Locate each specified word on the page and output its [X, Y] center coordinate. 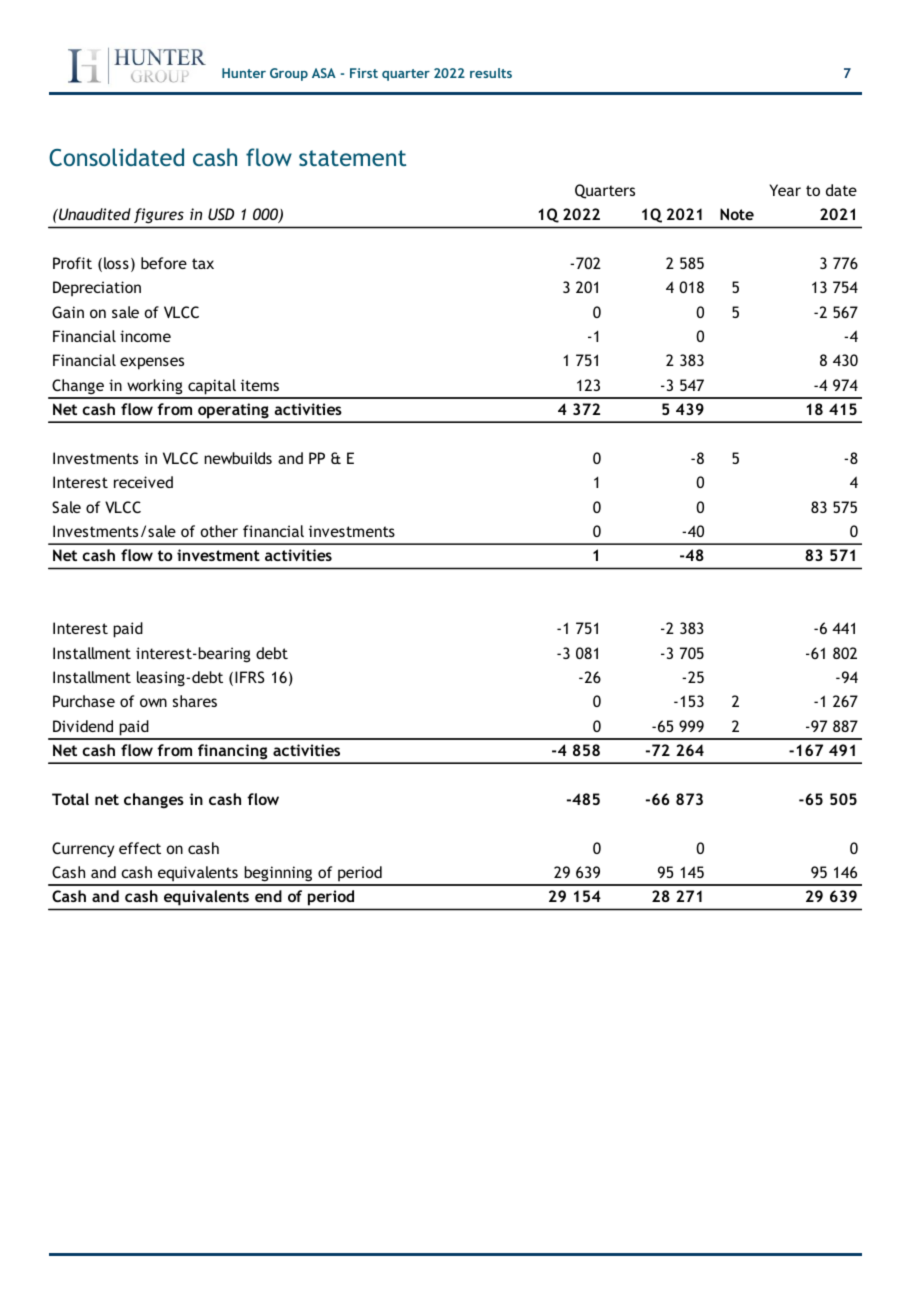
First [364, 73]
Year [785, 190]
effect [140, 848]
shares [195, 701]
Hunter [244, 73]
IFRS [250, 677]
